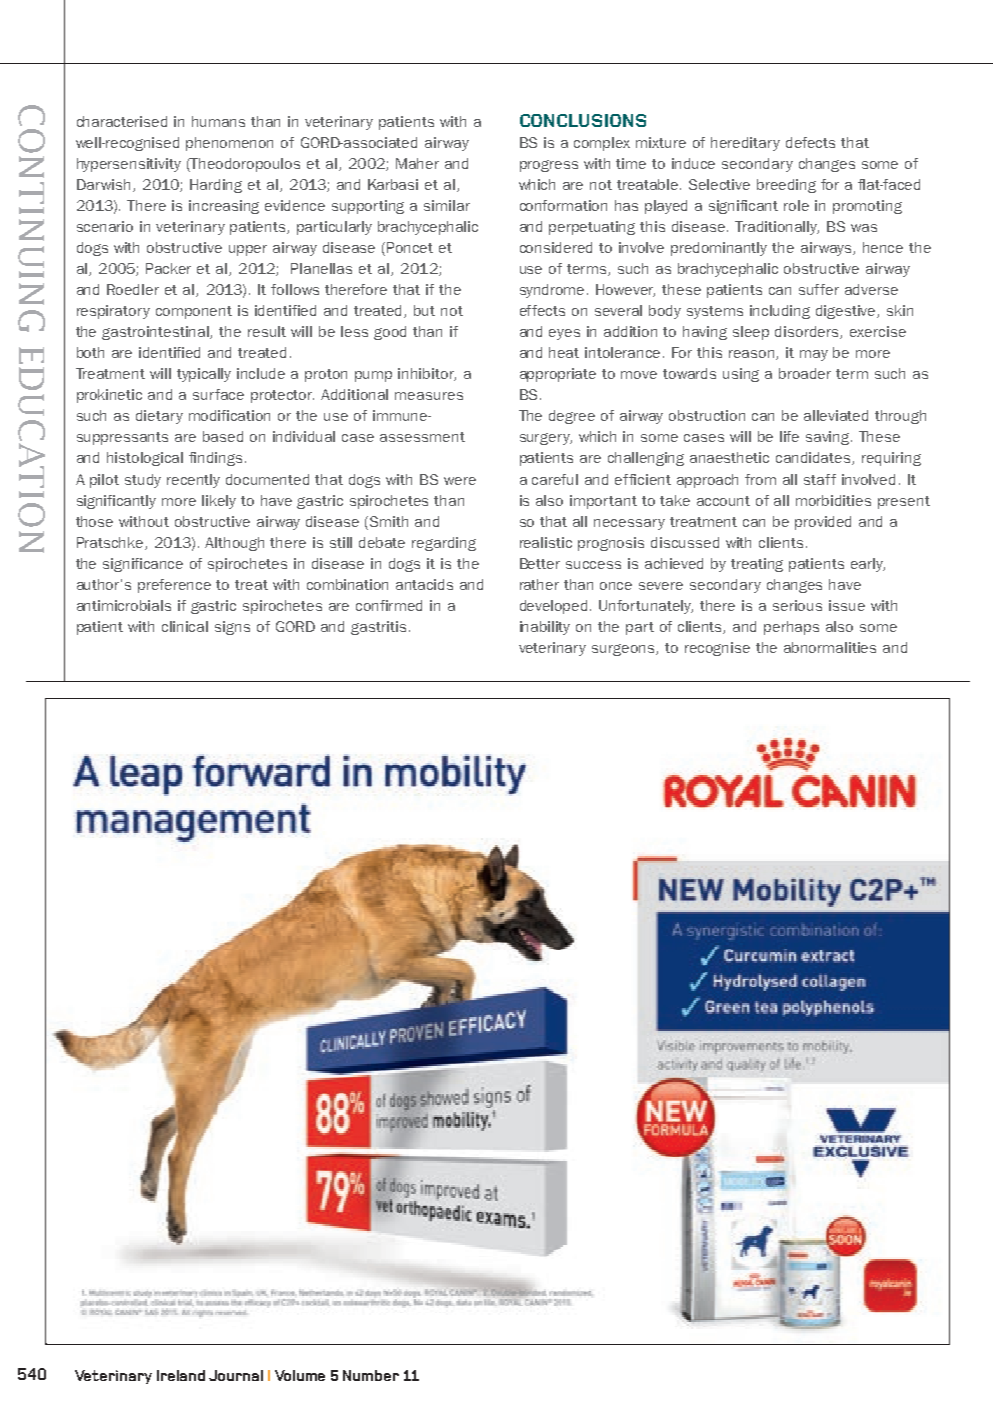  What do you see at coordinates (204, 375) in the page?
I see `typically` at bounding box center [204, 375].
